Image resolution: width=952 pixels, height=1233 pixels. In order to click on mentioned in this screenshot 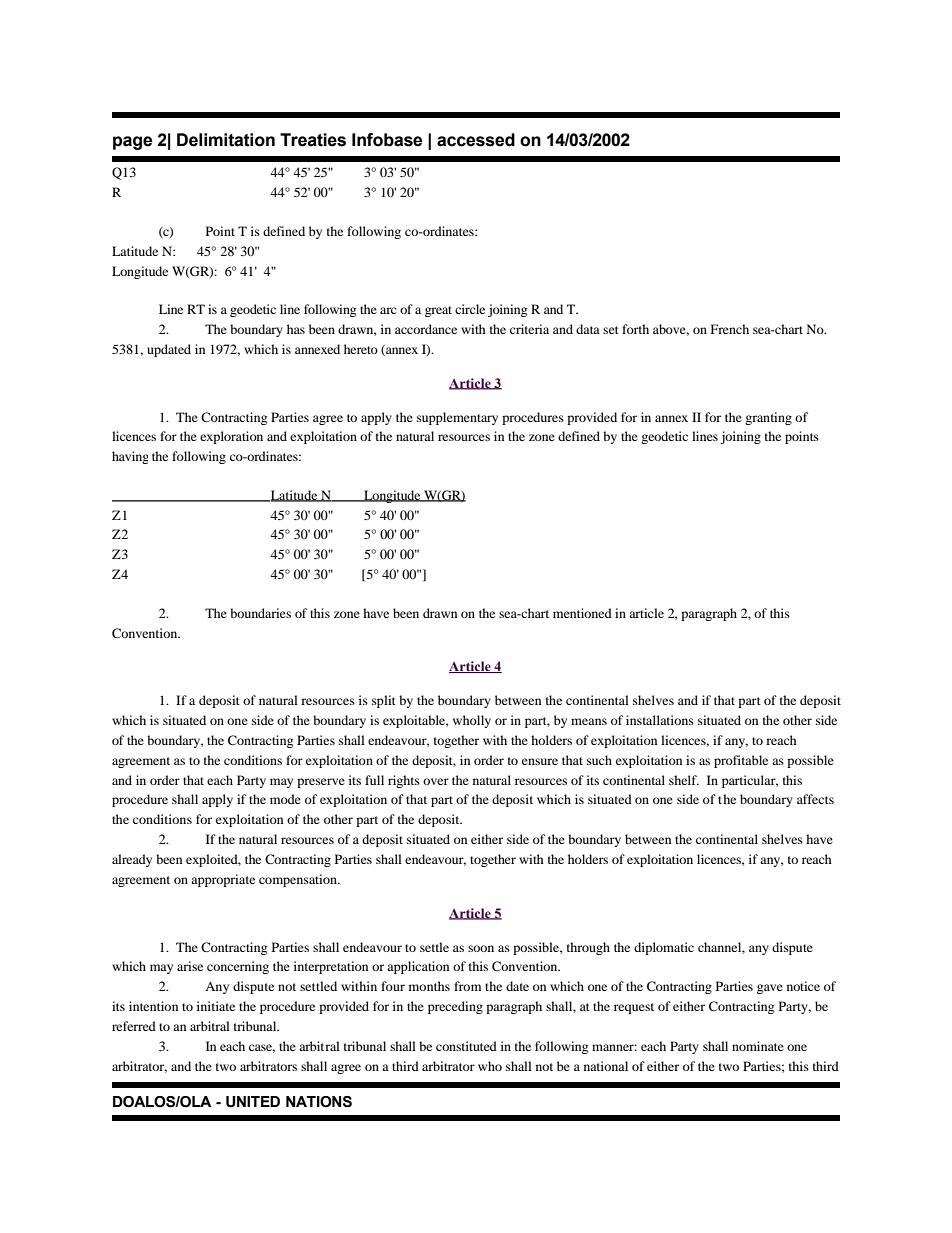, I will do `click(582, 613)`.
